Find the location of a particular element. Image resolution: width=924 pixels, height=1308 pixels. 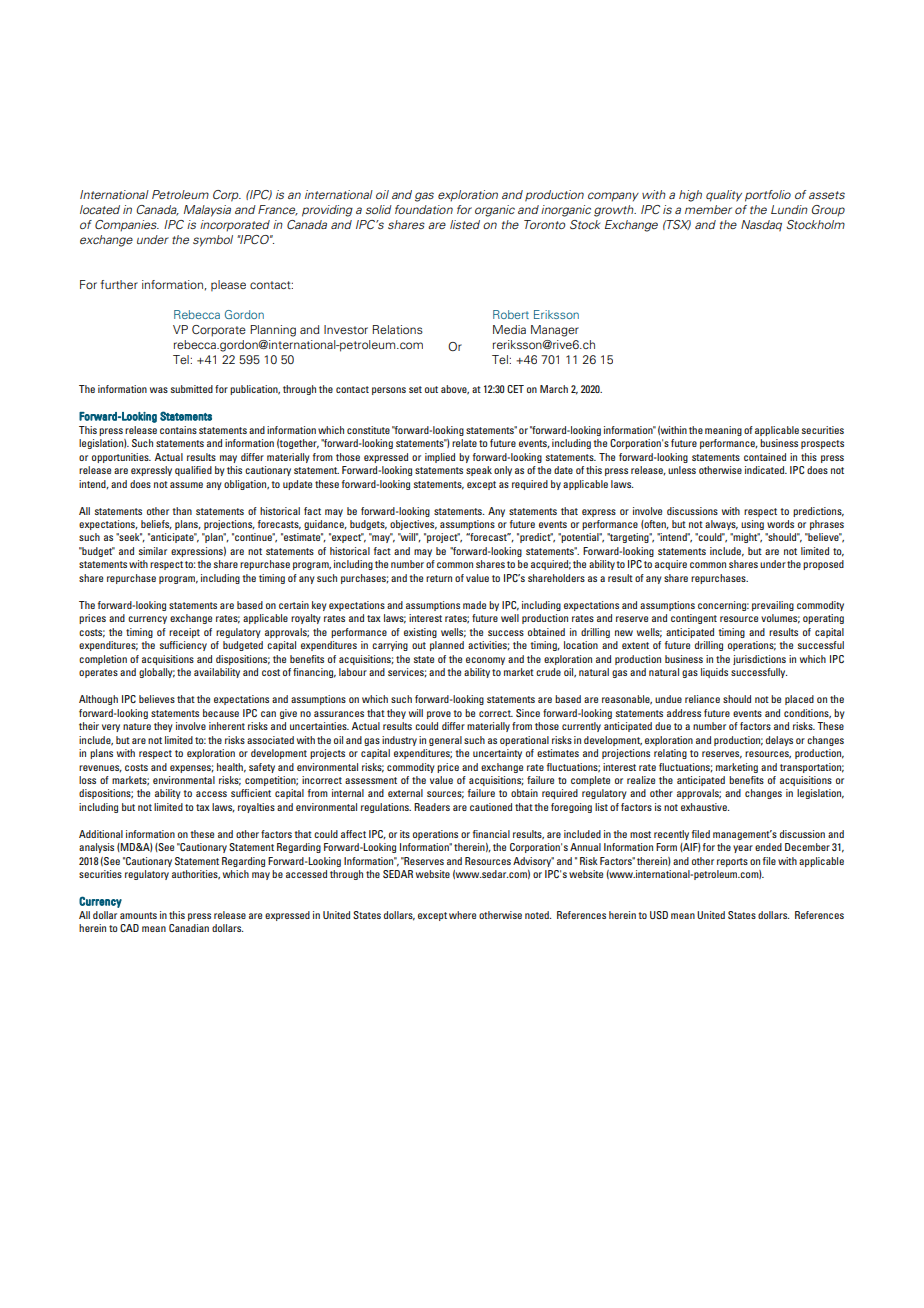

foundation is located at coordinates (424, 209).
